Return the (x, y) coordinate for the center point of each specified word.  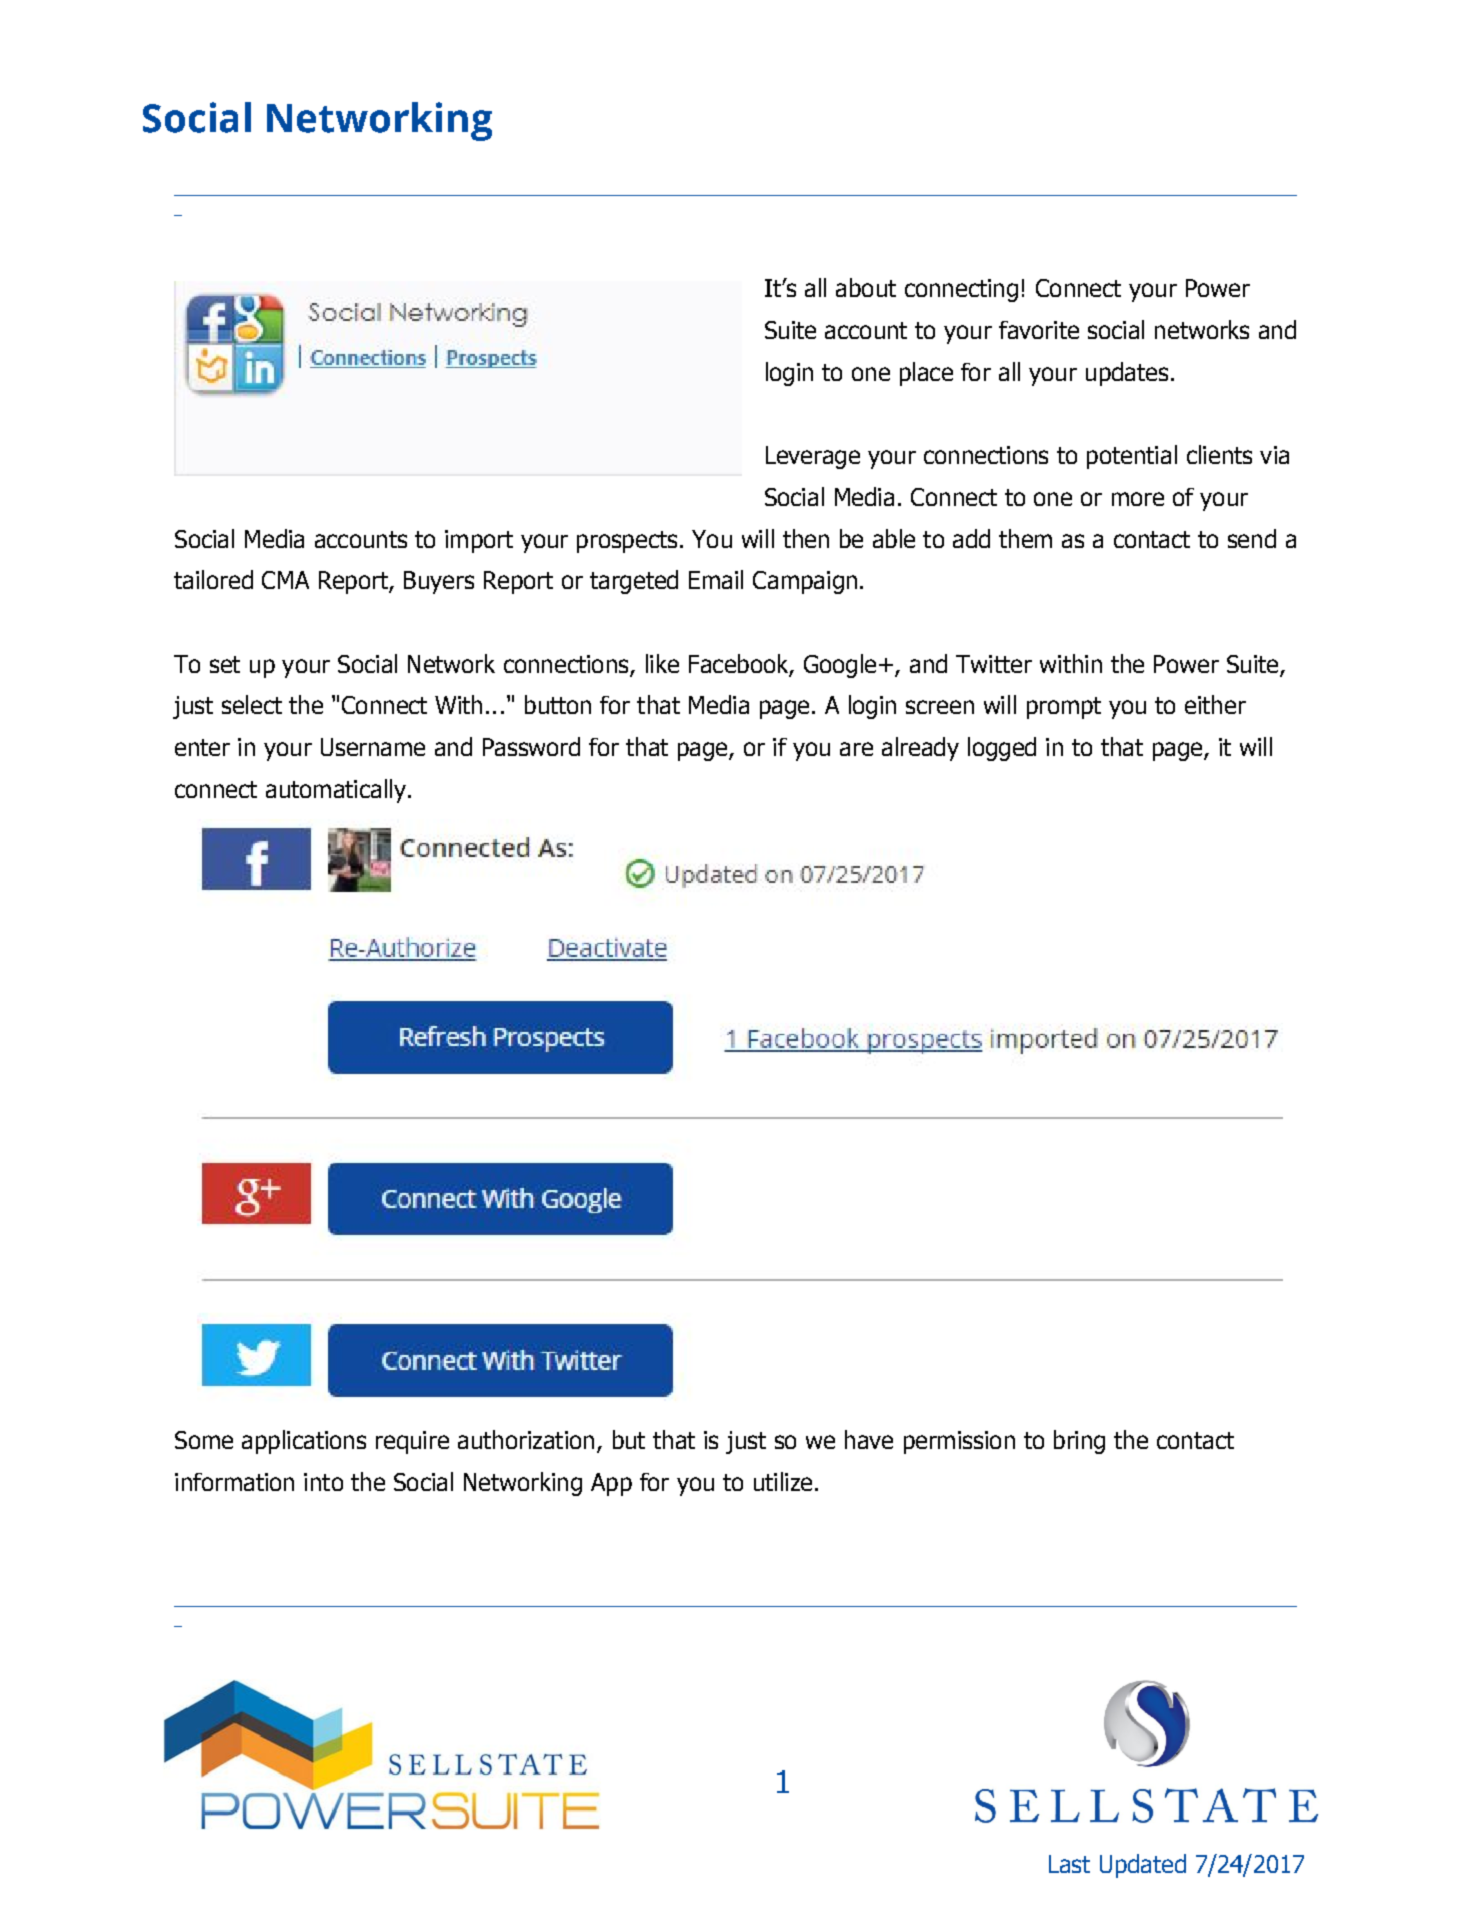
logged (1002, 749)
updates (1127, 374)
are (856, 749)
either (1215, 704)
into (323, 1482)
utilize (783, 1481)
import (479, 541)
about (866, 287)
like (662, 663)
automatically (336, 791)
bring (1079, 1442)
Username (373, 747)
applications (304, 1442)
